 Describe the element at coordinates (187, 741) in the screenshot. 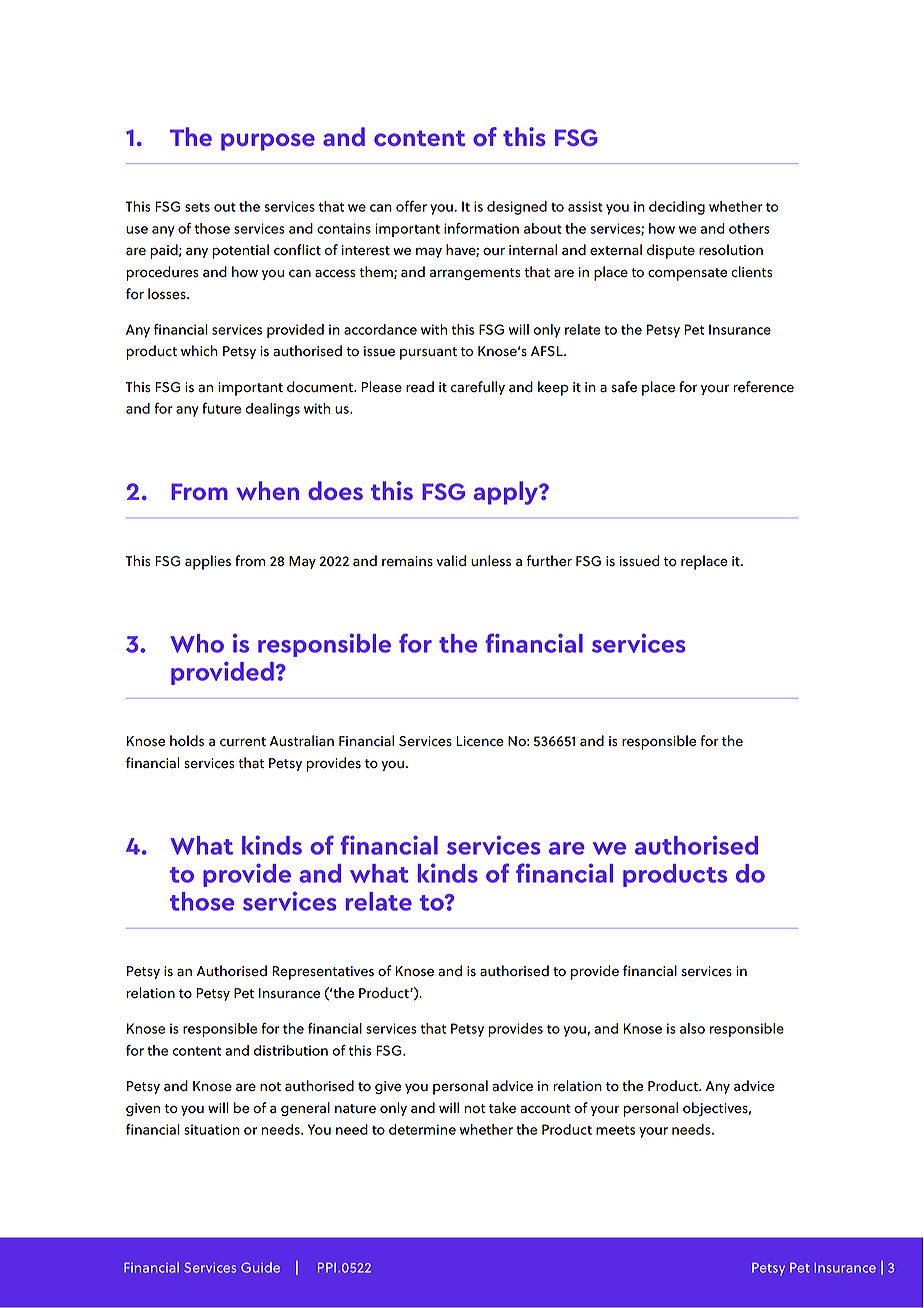

I see `holds` at that location.
